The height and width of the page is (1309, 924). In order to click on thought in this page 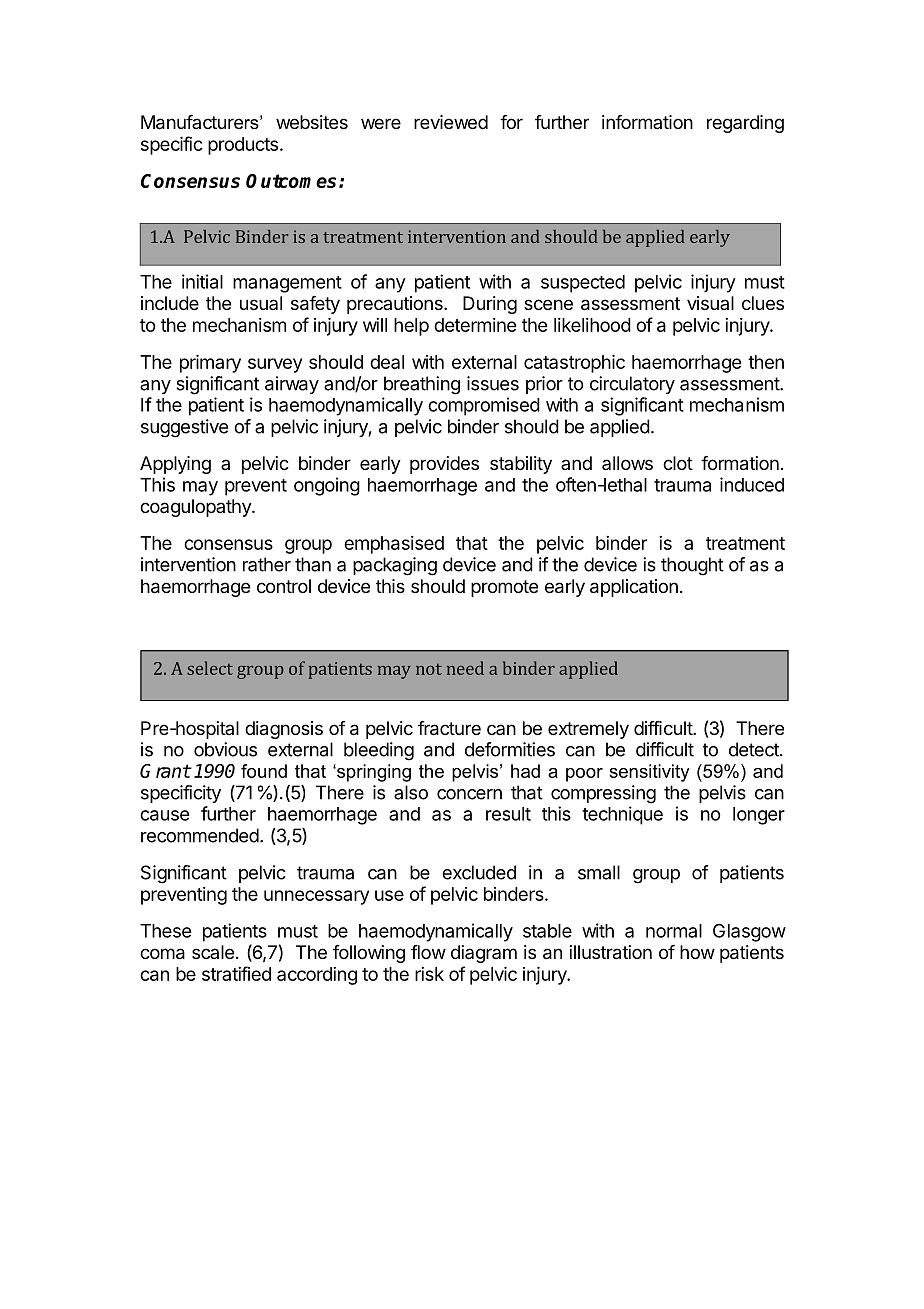, I will do `click(692, 566)`.
